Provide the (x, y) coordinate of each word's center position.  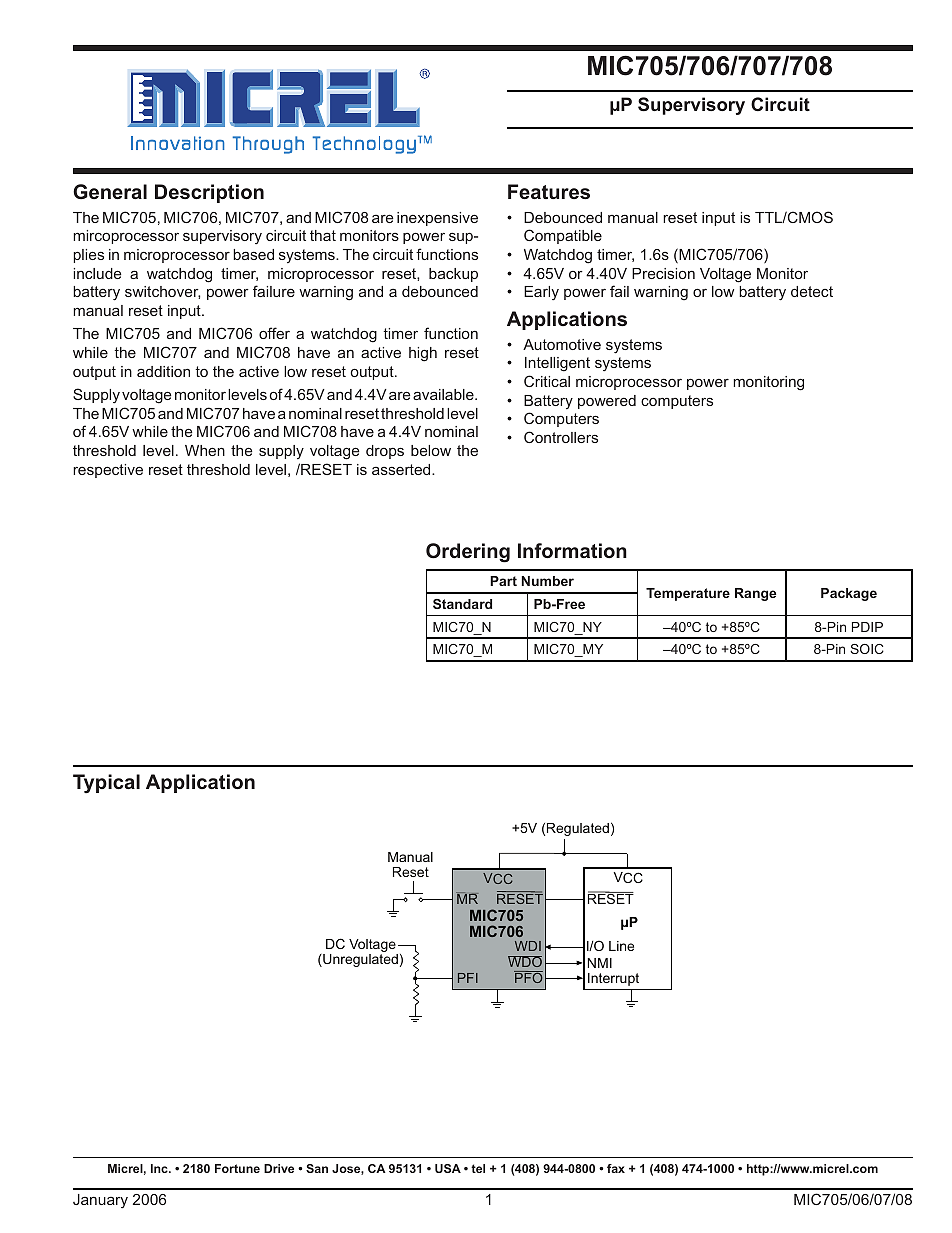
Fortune (237, 1168)
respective (108, 471)
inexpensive (437, 219)
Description (209, 193)
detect (812, 291)
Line (621, 946)
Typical (106, 783)
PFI (468, 978)
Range (755, 594)
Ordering (468, 553)
